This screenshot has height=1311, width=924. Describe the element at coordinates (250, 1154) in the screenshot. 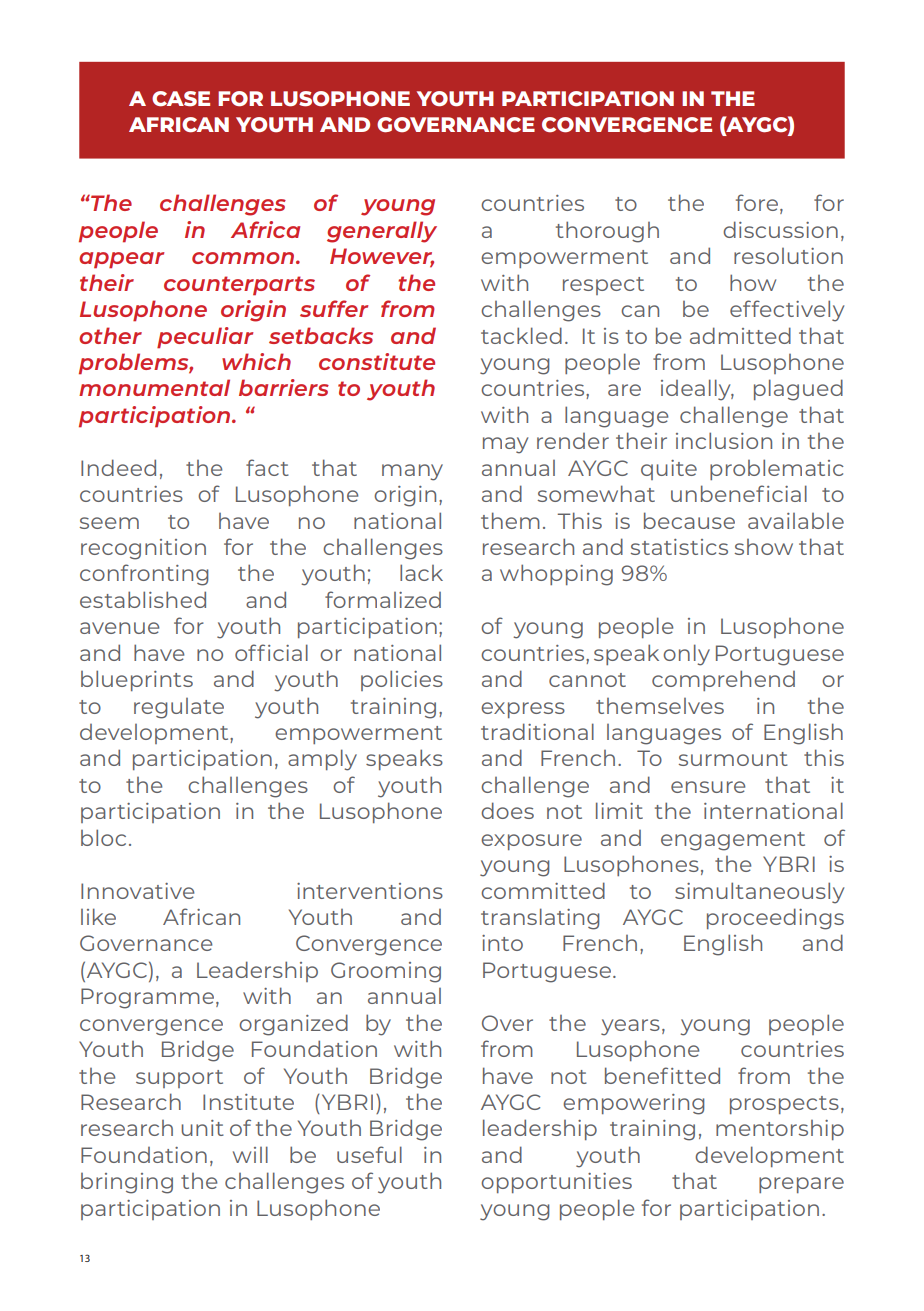

I see `will` at that location.
